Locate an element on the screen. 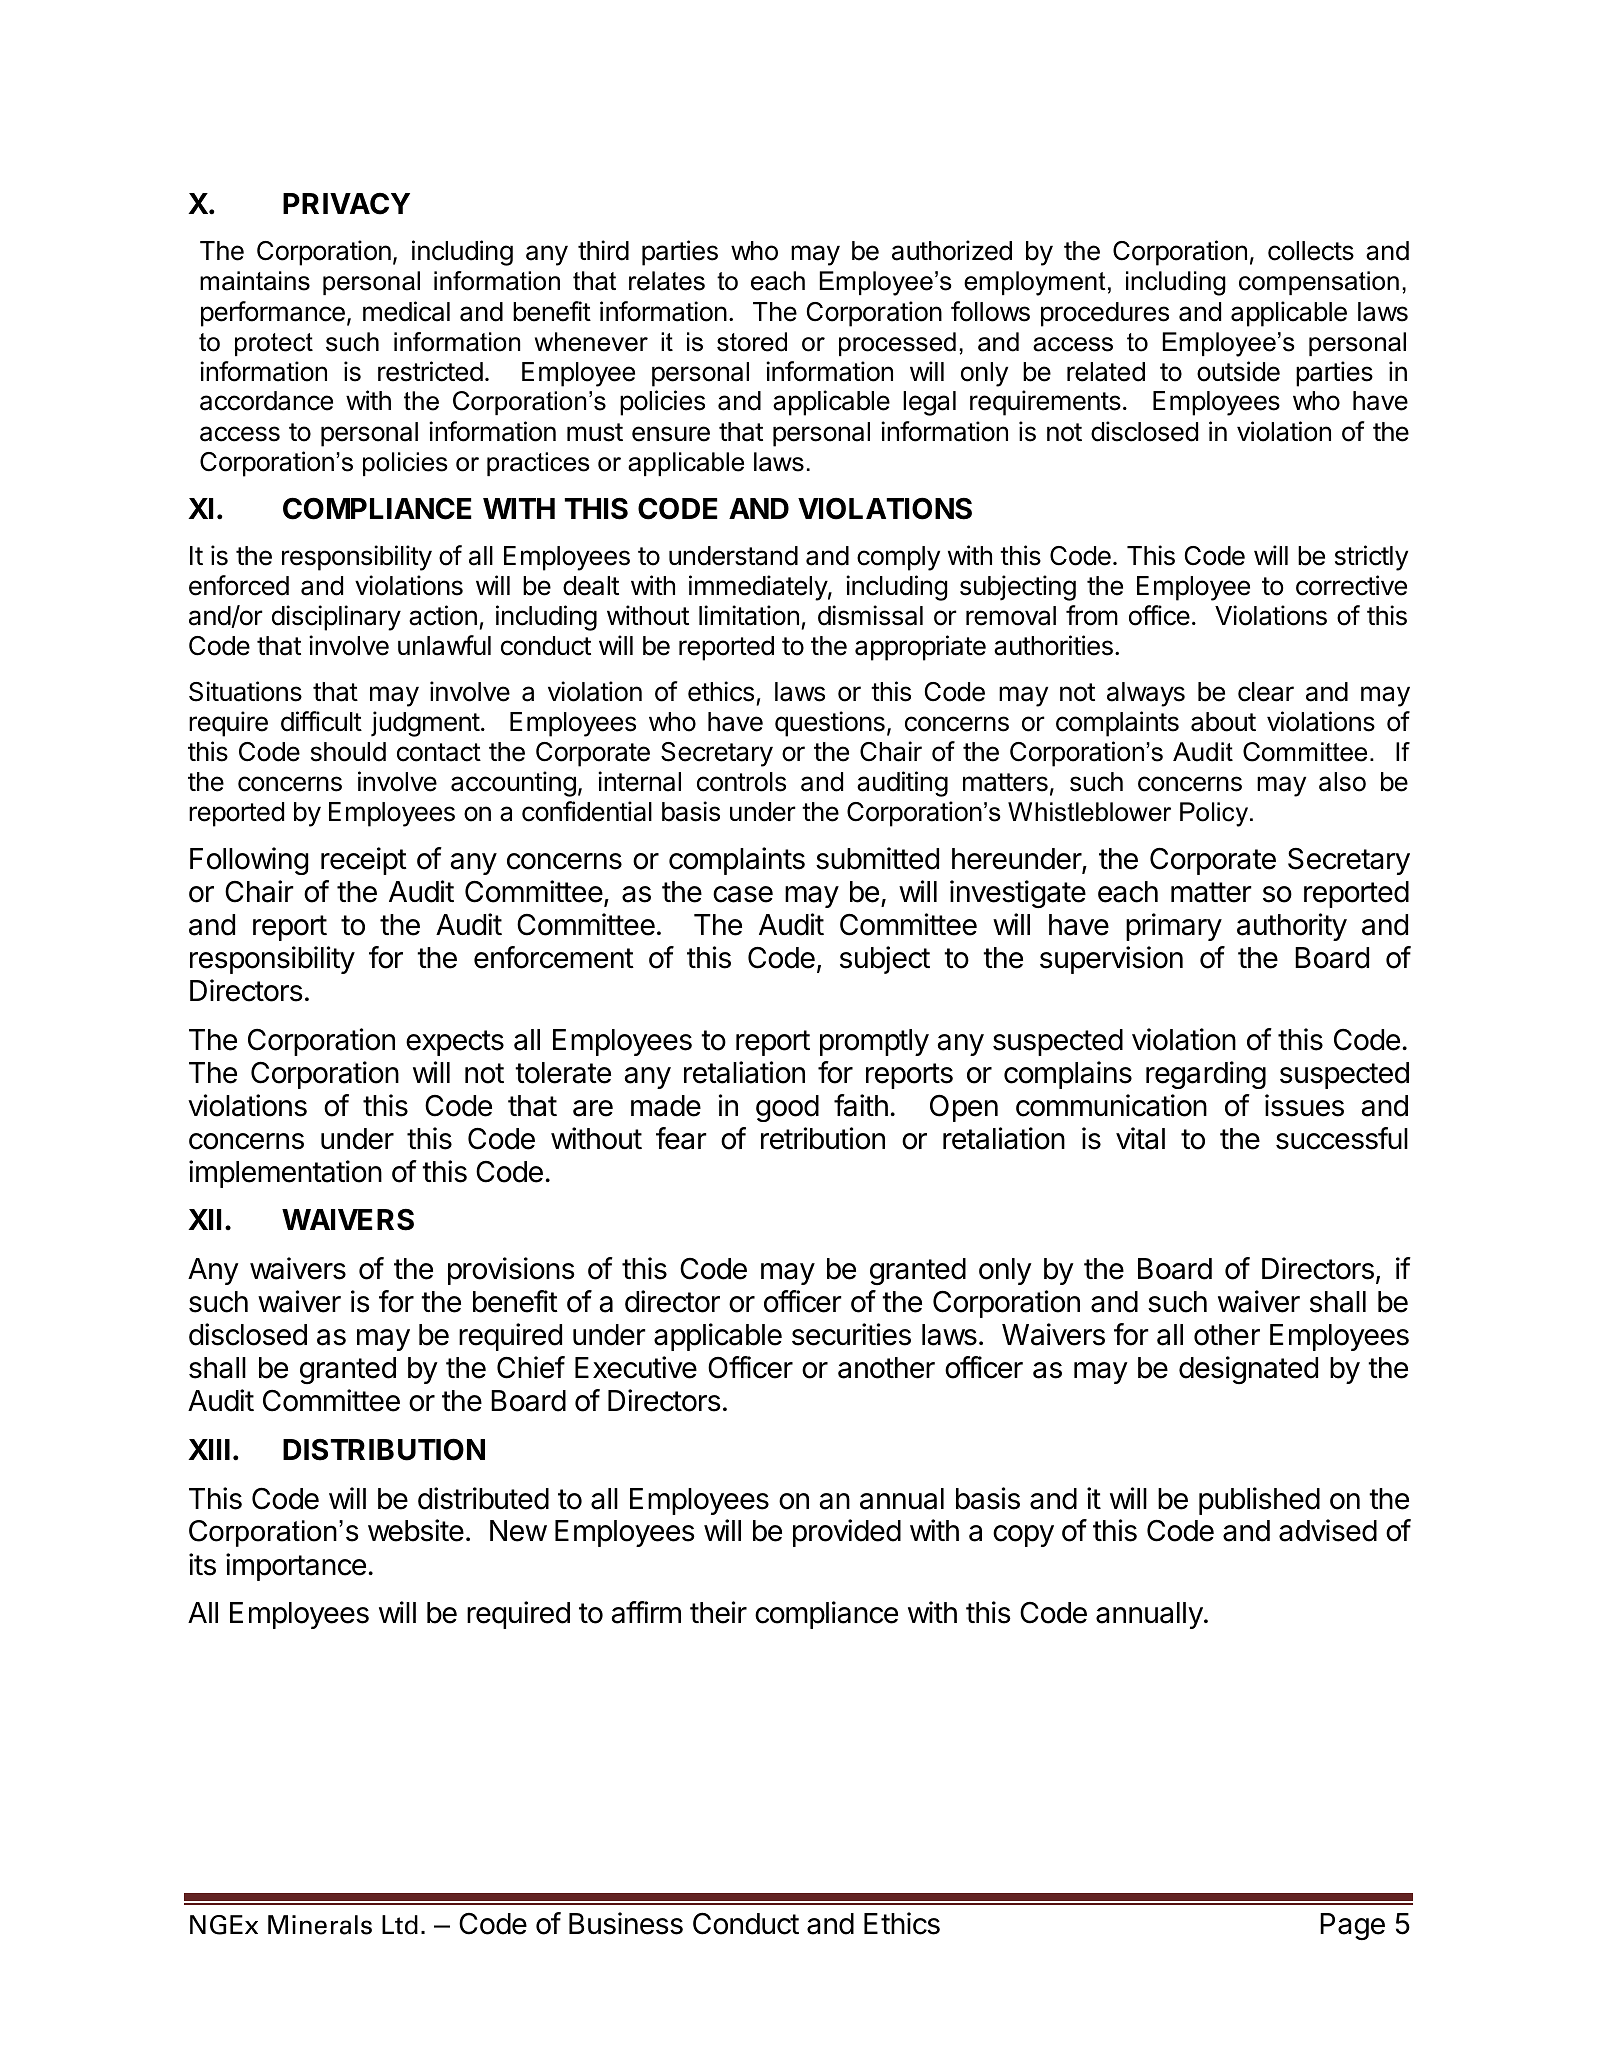 This screenshot has width=1597, height=2067. good is located at coordinates (787, 1108).
